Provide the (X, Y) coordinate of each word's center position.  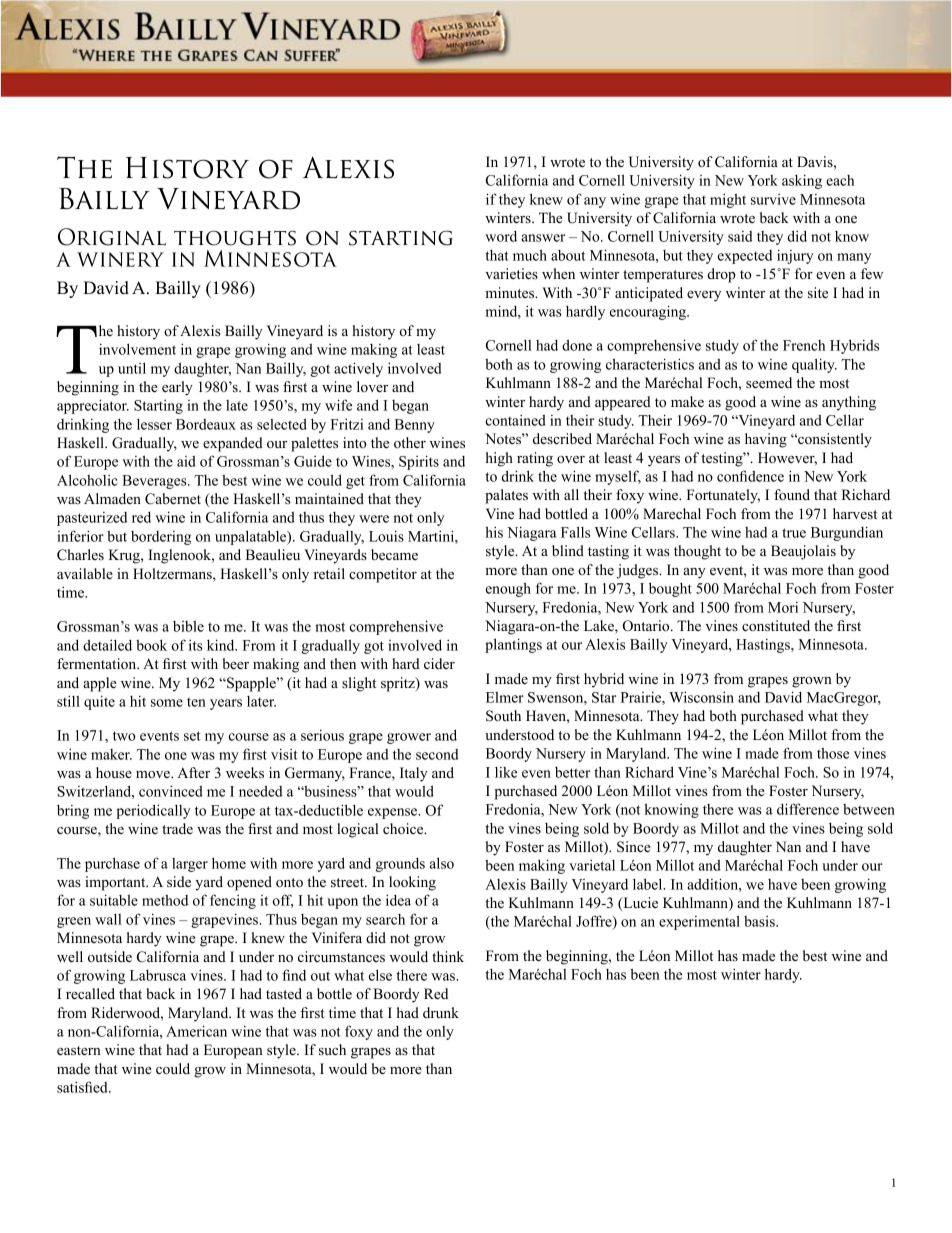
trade (177, 828)
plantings (513, 645)
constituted (776, 625)
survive (773, 199)
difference (808, 809)
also (442, 863)
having (766, 440)
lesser (154, 424)
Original (112, 237)
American (196, 1031)
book (151, 645)
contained (516, 420)
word (501, 236)
